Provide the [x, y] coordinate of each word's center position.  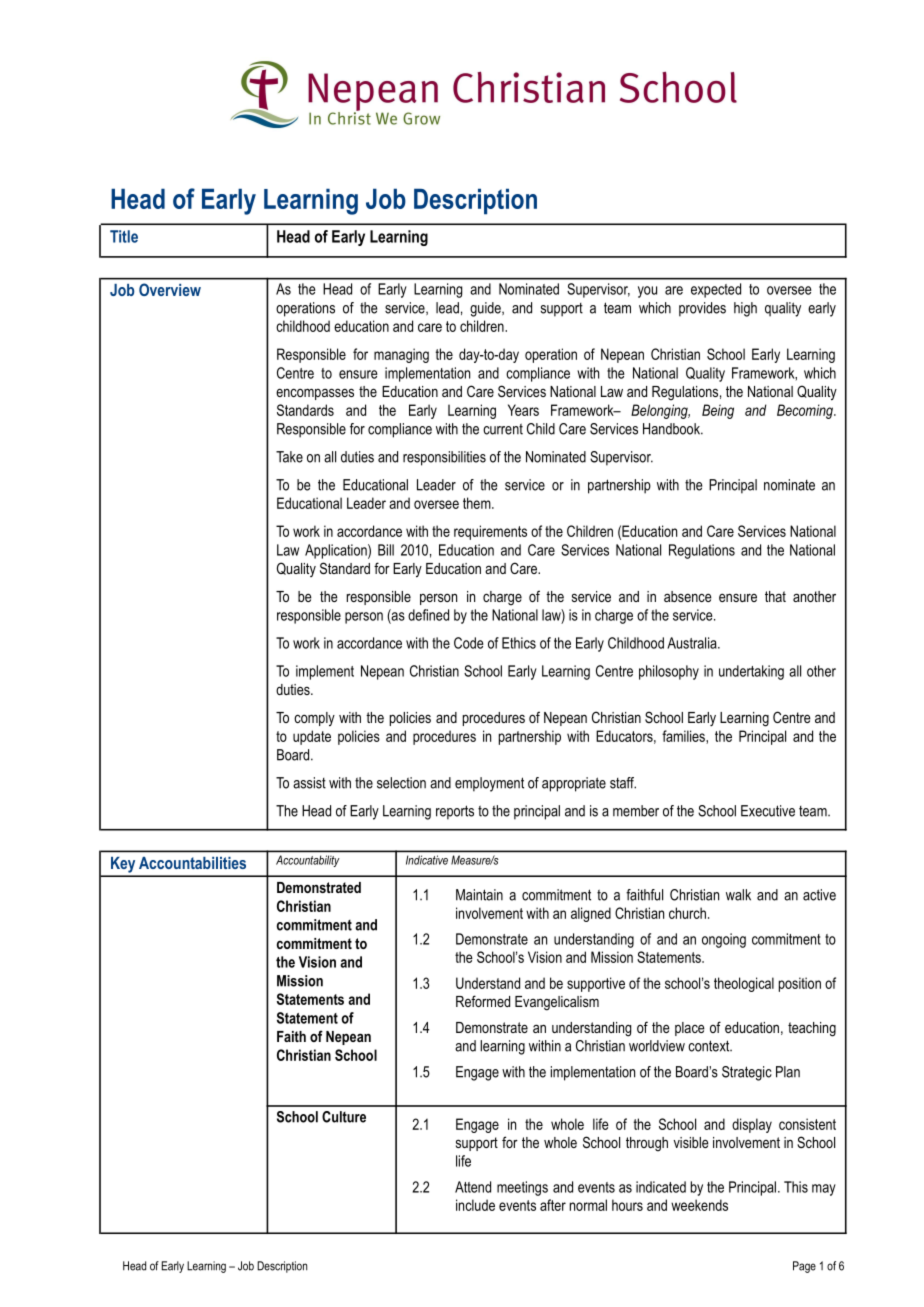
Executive [768, 811]
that [775, 596]
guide [486, 309]
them [478, 503]
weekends [699, 1205]
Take [289, 457]
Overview [170, 289]
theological [744, 984]
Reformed [483, 1001]
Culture [344, 1117]
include [475, 1205]
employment [489, 784]
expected [716, 290]
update [312, 737]
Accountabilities [192, 863]
